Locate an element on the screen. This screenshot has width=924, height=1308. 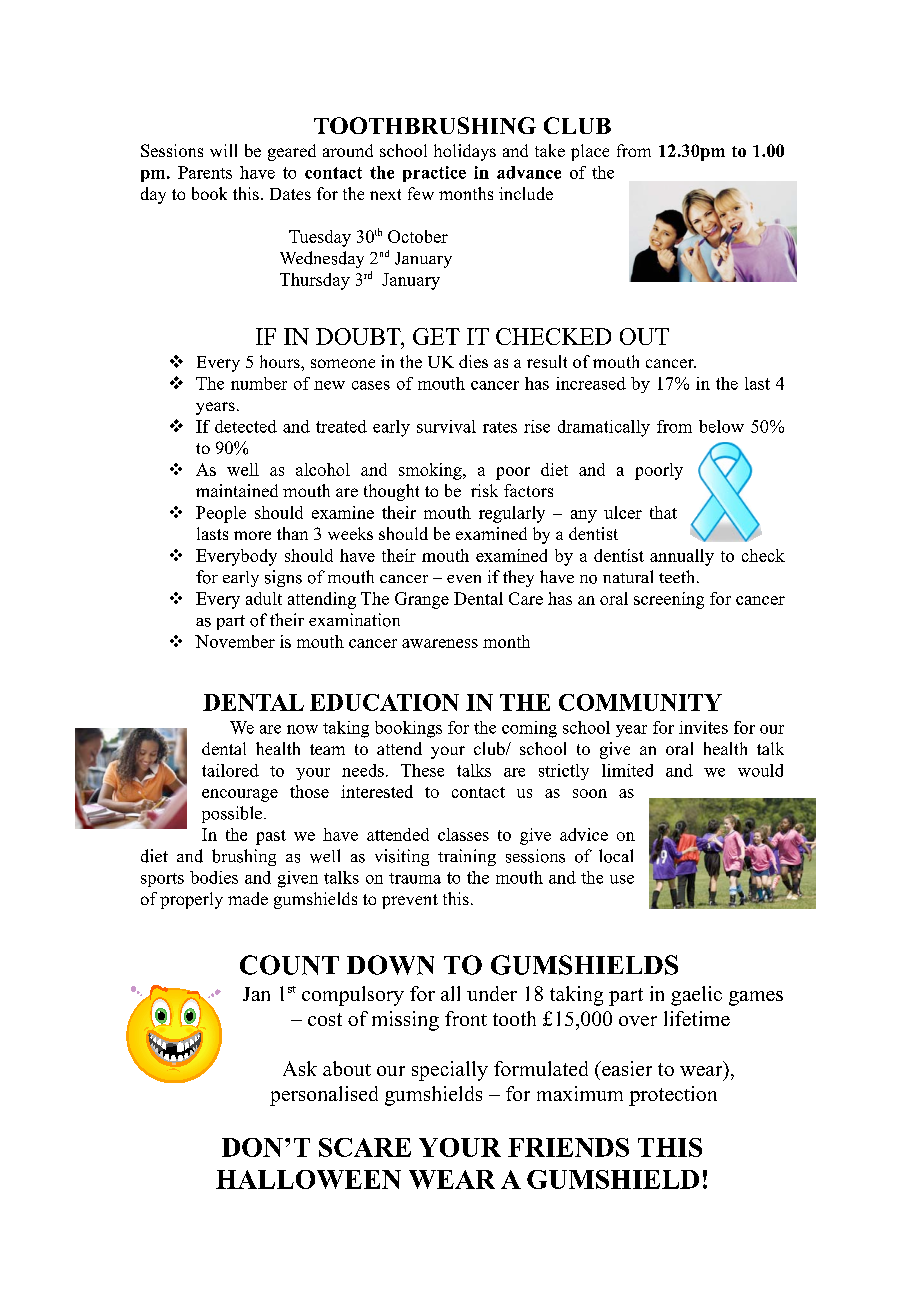
HALLOWEEN is located at coordinates (308, 1179).
